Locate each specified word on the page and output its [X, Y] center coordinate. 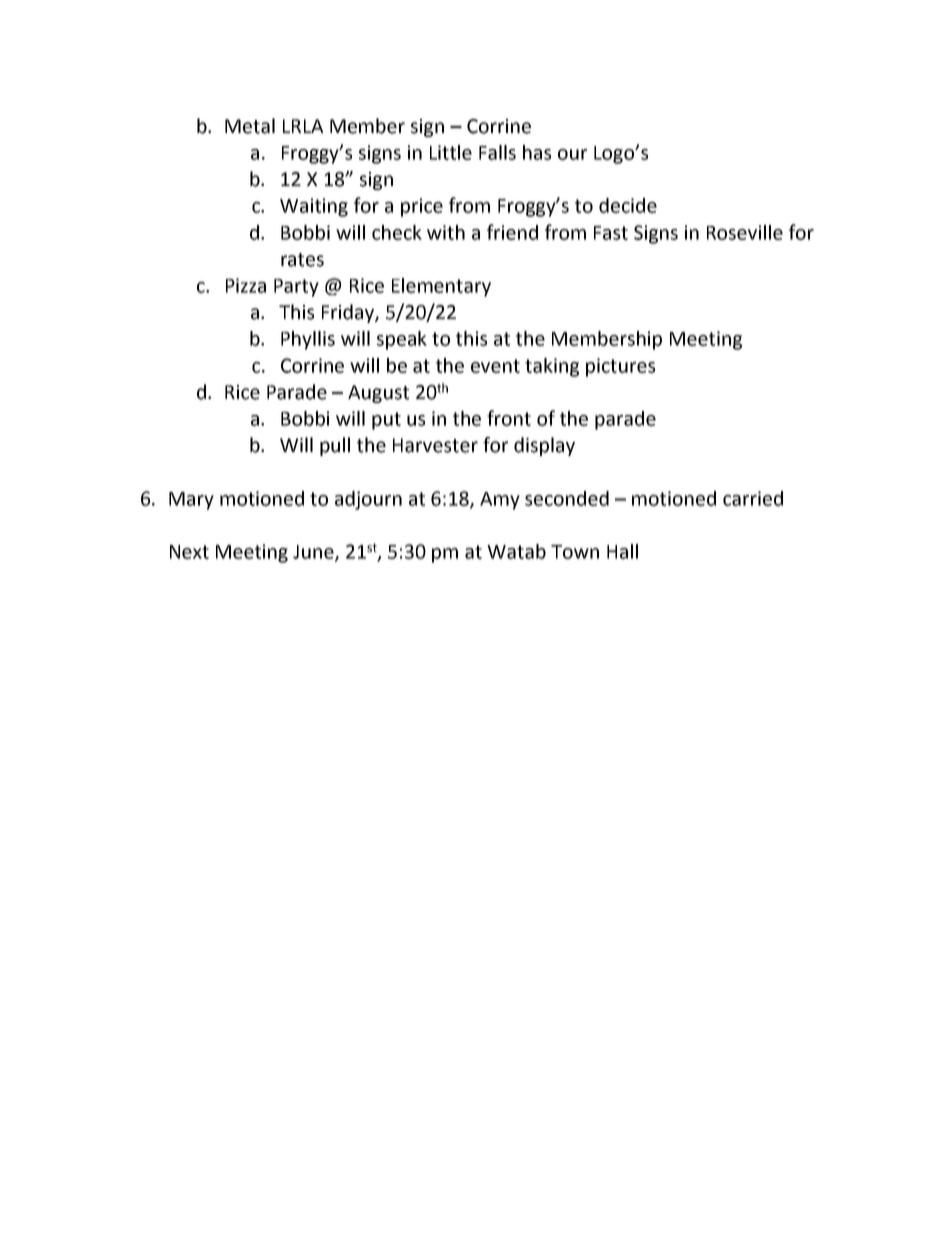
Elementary [441, 287]
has [537, 152]
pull [335, 446]
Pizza [246, 285]
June [314, 553]
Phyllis [308, 340]
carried [753, 498]
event [495, 366]
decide [628, 205]
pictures [620, 367]
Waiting [314, 207]
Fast [611, 233]
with [446, 232]
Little [451, 152]
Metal [250, 126]
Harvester [435, 445]
